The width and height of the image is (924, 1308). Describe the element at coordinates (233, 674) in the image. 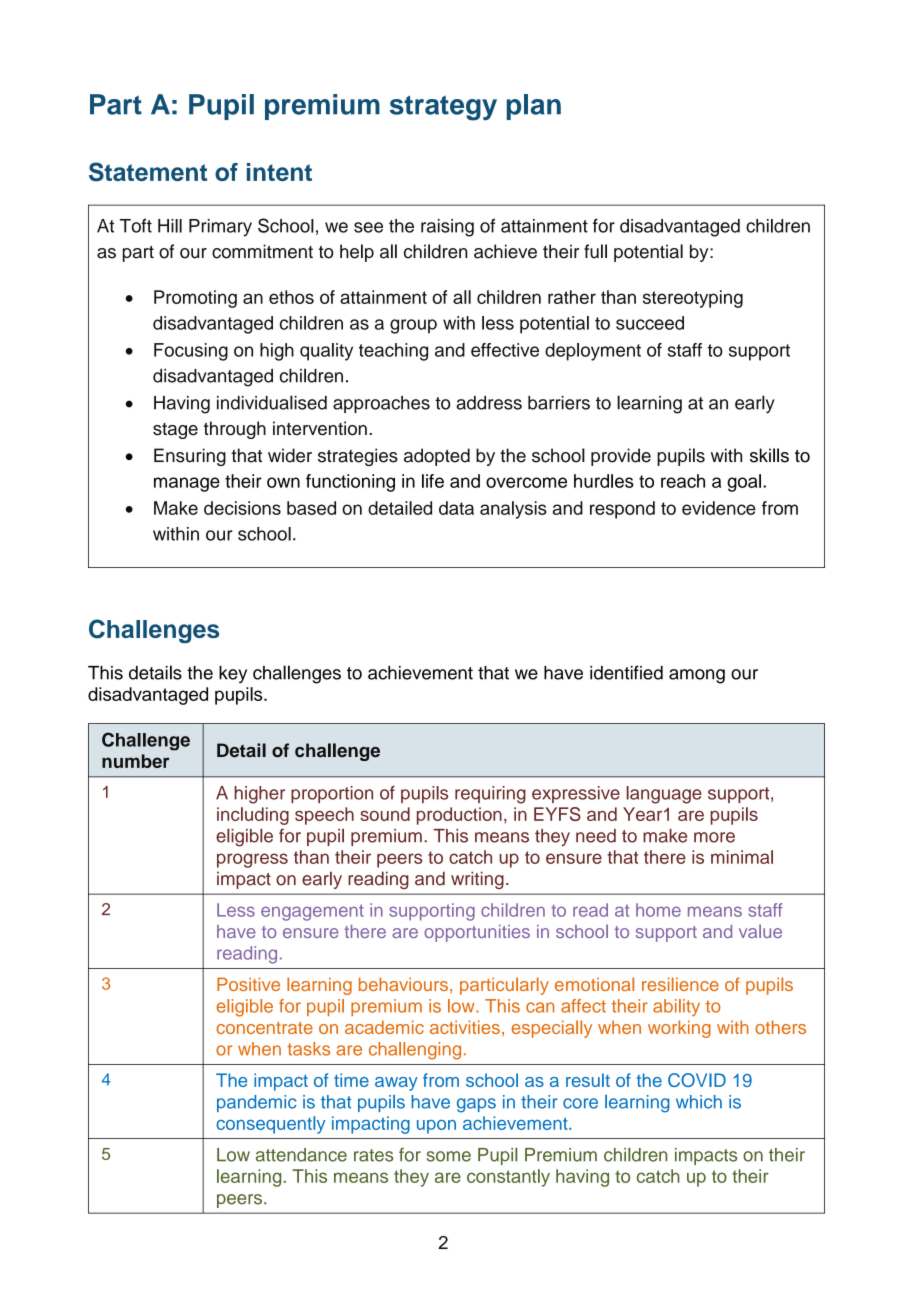

I see `key` at that location.
